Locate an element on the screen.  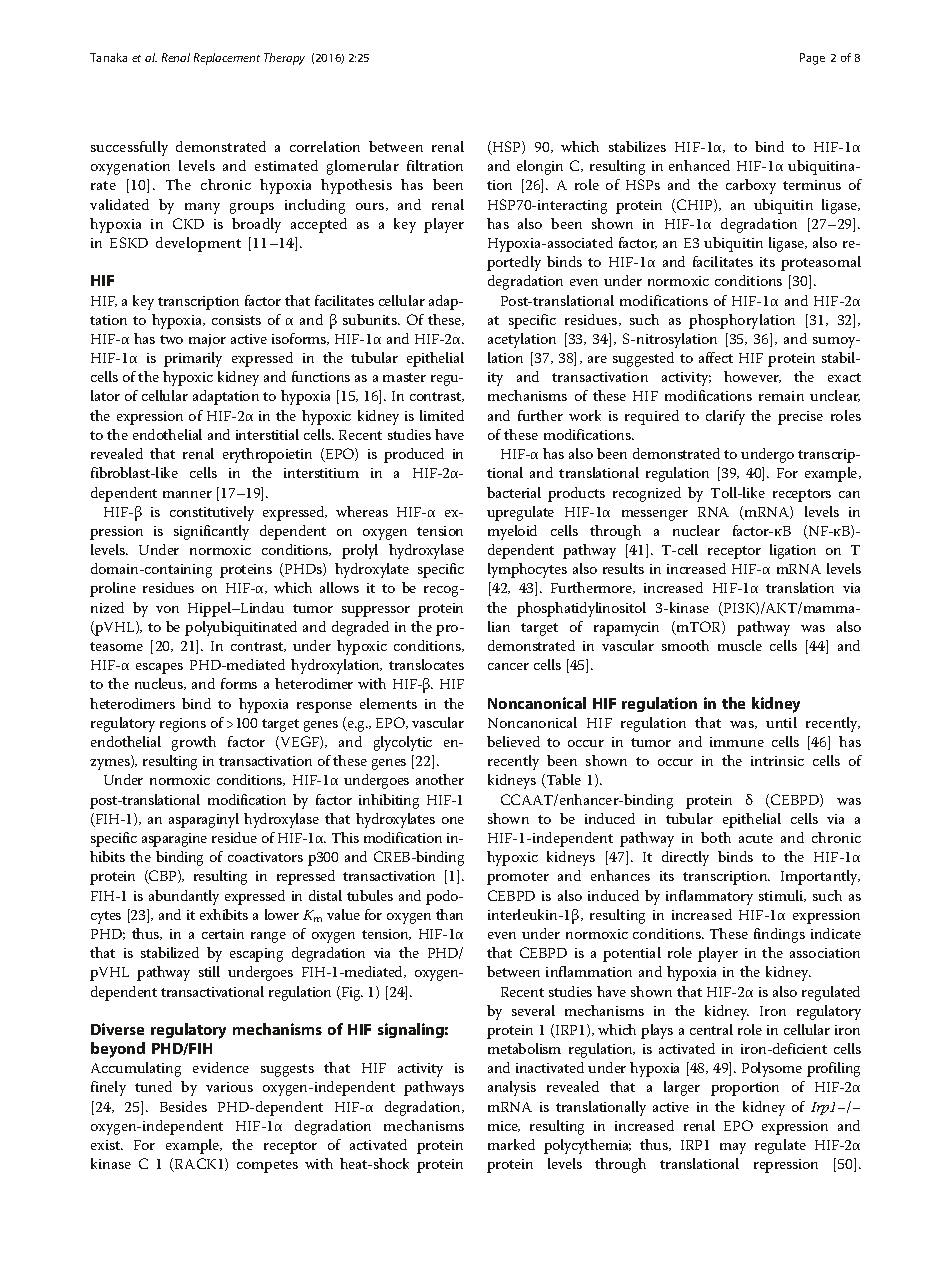
Page is located at coordinates (812, 59).
